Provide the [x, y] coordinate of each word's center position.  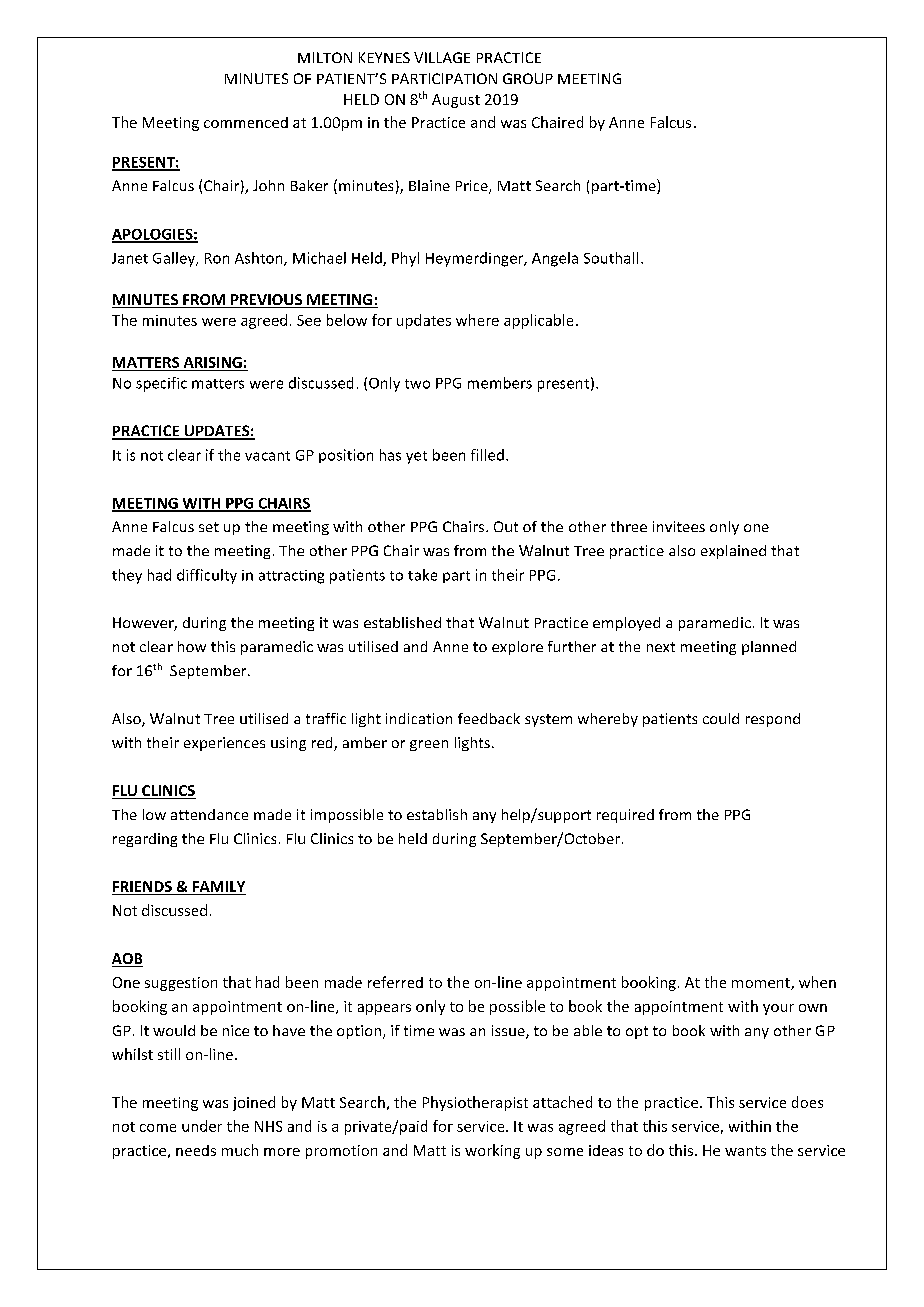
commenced [246, 122]
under [202, 1126]
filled [487, 455]
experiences [224, 744]
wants [745, 1151]
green [429, 745]
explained [733, 552]
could [721, 718]
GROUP [528, 78]
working [492, 1151]
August [456, 101]
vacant [267, 456]
